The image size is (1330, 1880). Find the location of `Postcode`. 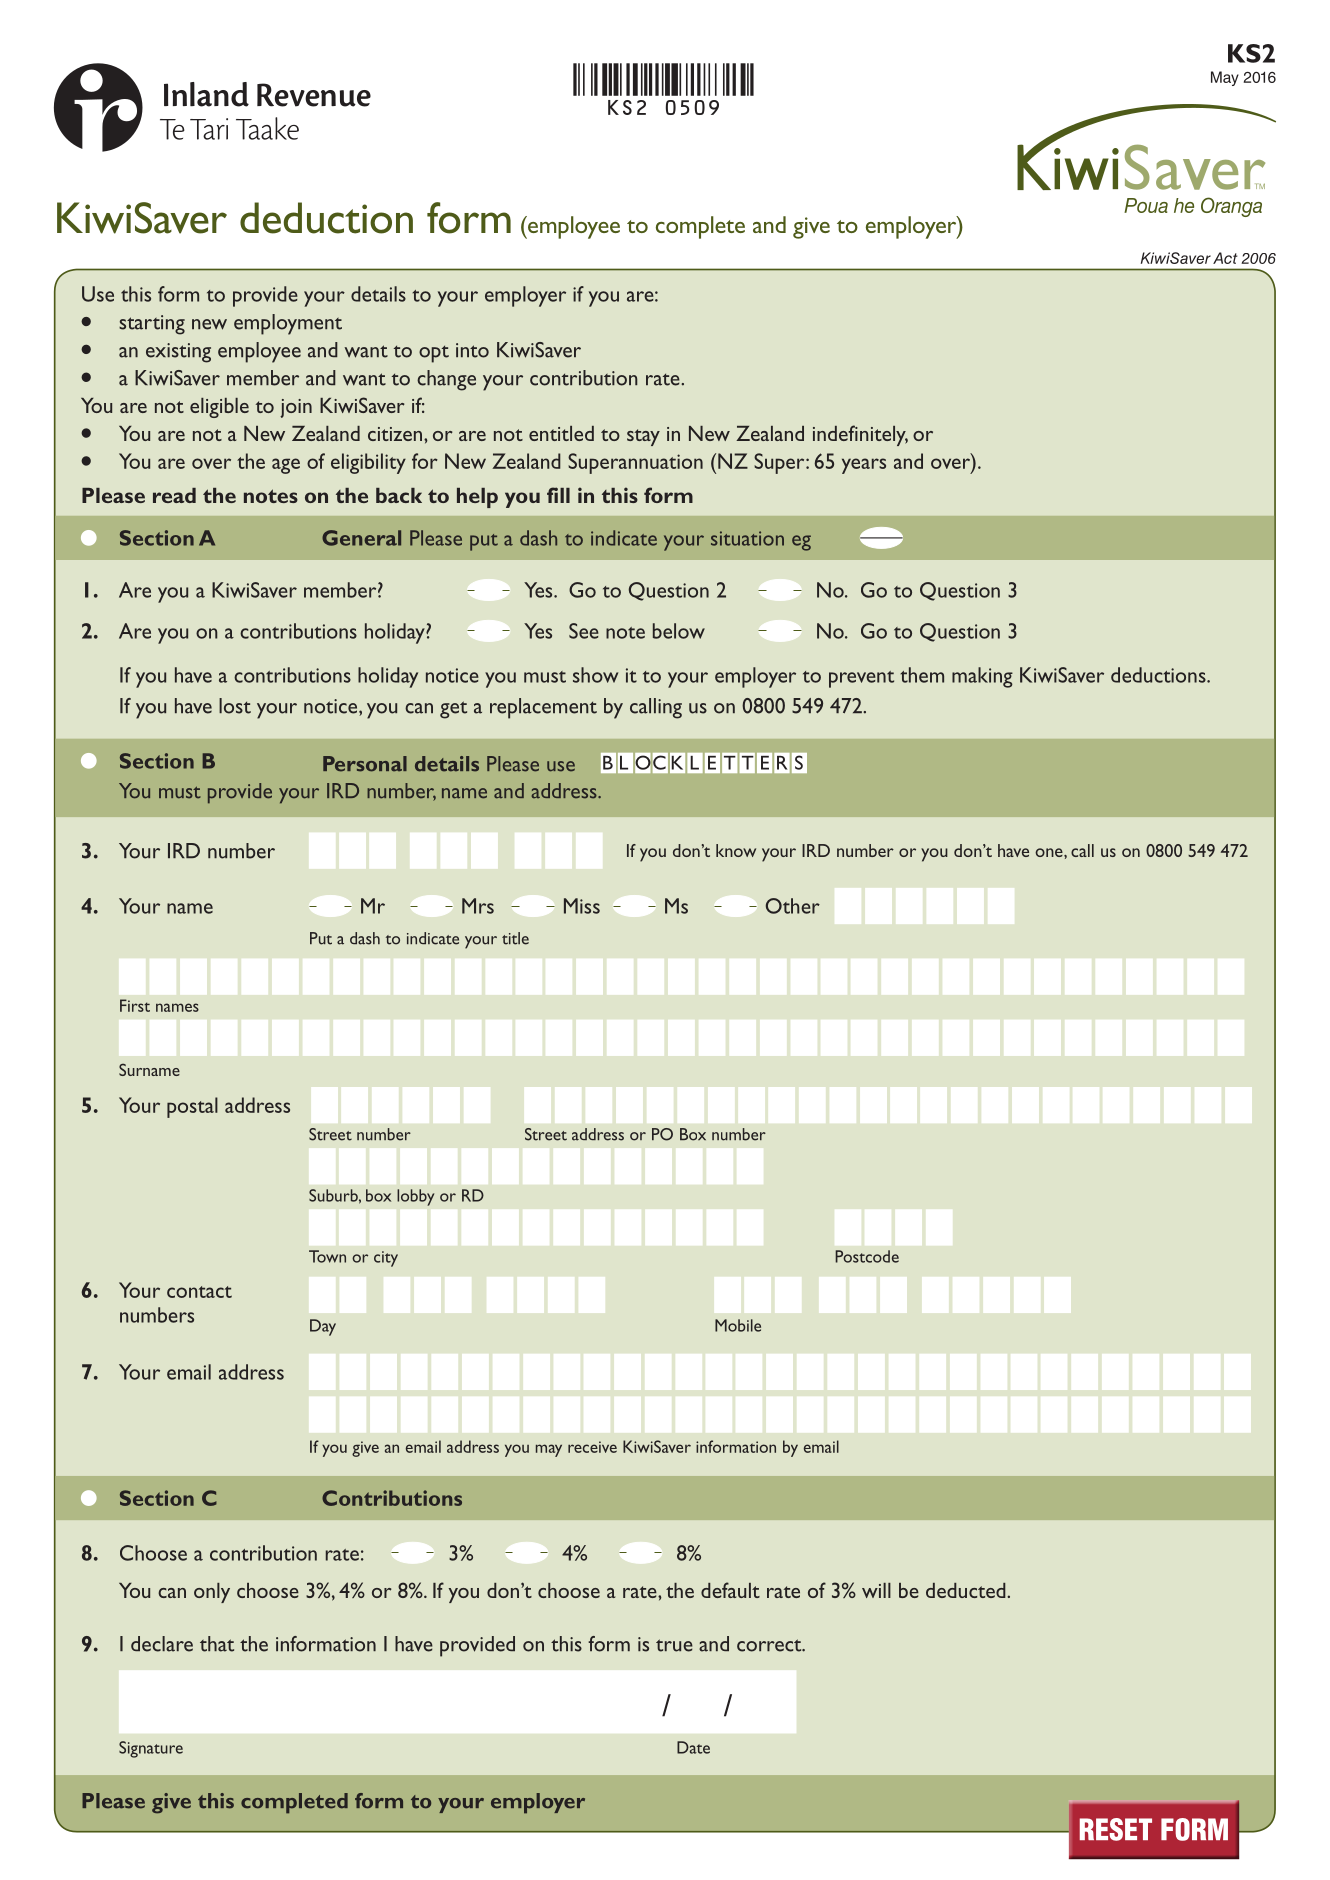

Postcode is located at coordinates (867, 1256).
